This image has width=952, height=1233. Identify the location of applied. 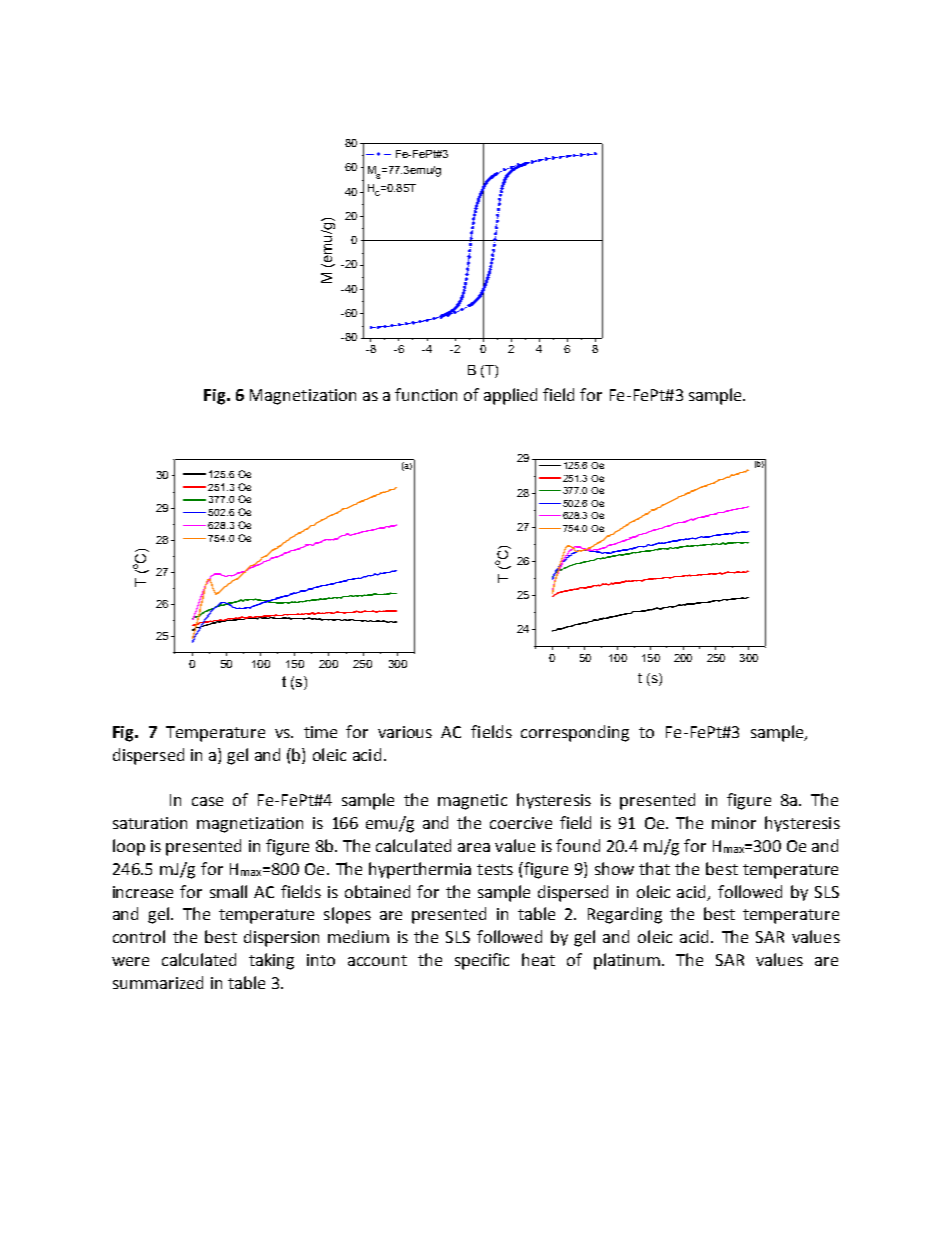
(510, 396).
